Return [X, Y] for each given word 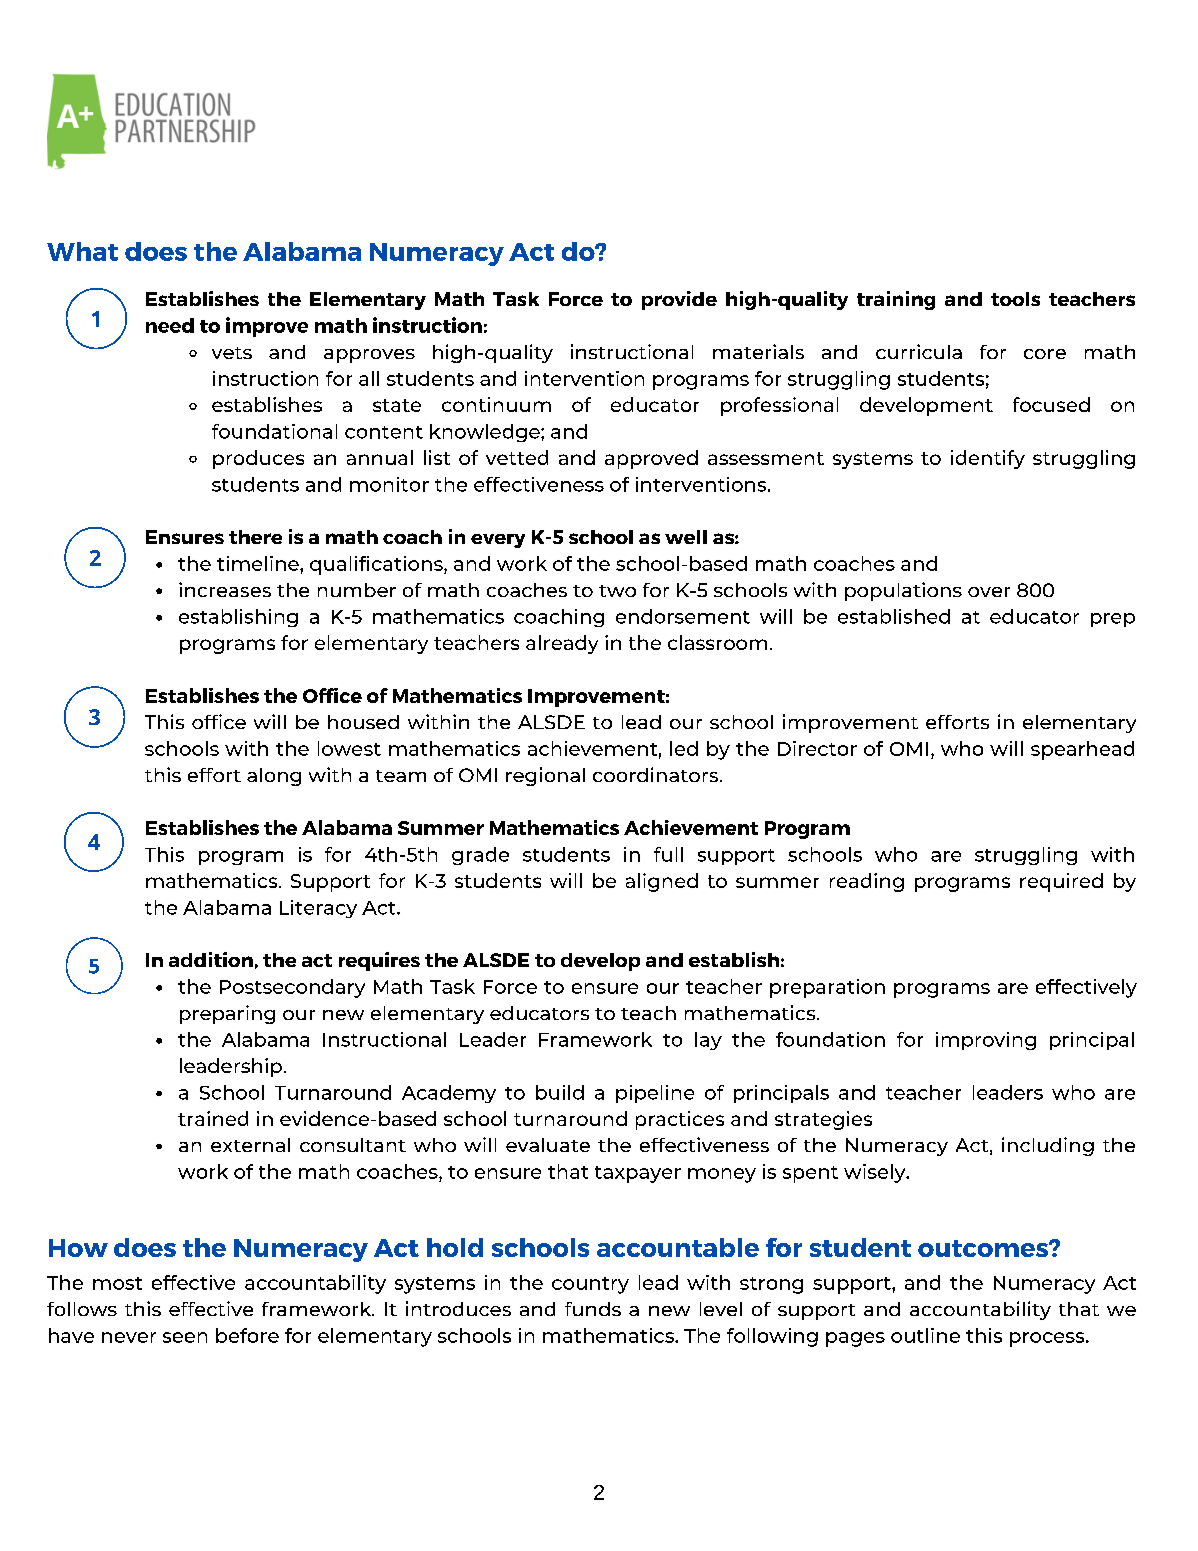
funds [593, 1309]
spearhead [1082, 750]
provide [679, 300]
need [170, 325]
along [274, 777]
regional [545, 776]
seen [185, 1337]
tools [1015, 299]
